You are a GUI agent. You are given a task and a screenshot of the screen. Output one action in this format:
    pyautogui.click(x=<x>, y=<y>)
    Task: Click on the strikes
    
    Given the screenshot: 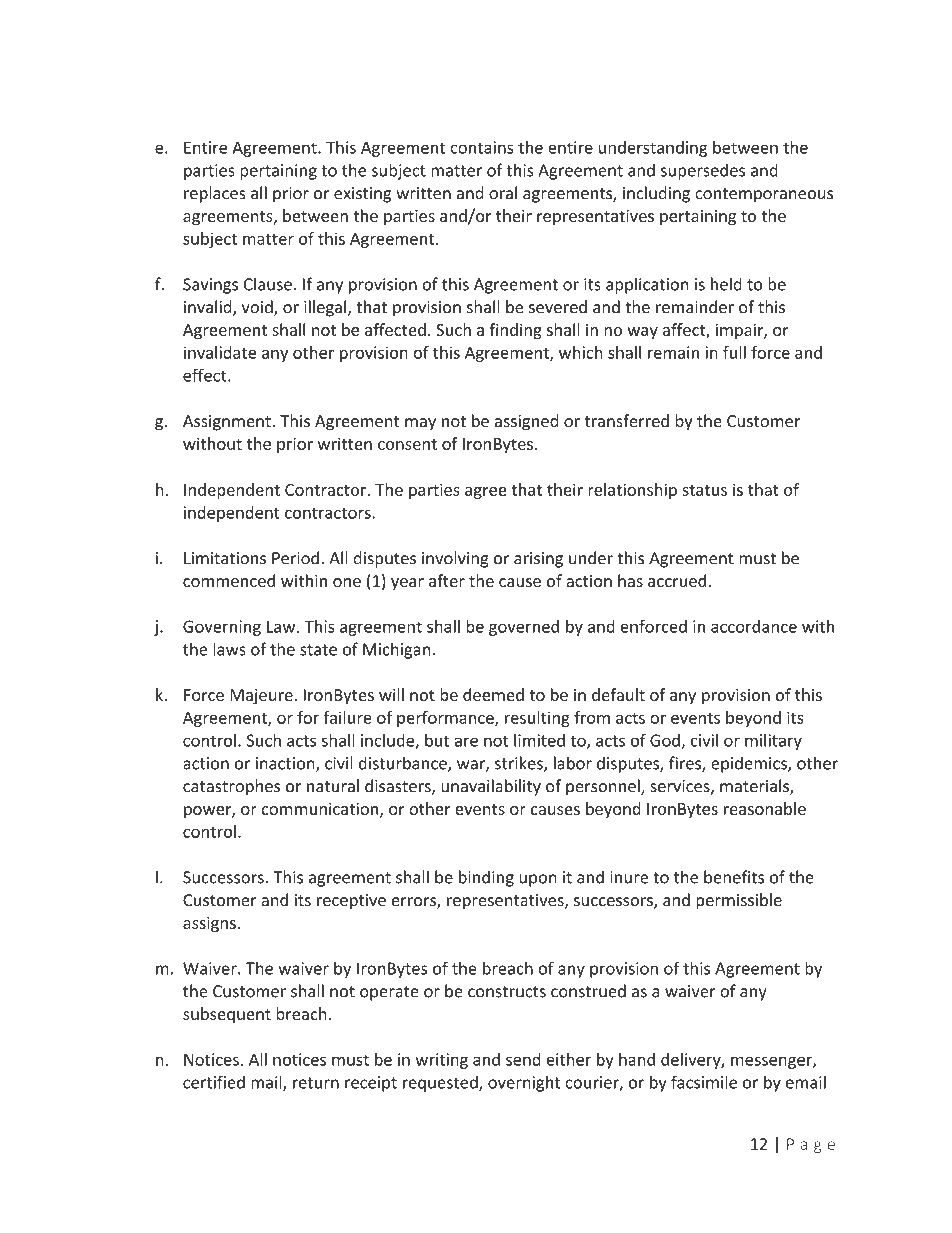 What is the action you would take?
    pyautogui.click(x=520, y=764)
